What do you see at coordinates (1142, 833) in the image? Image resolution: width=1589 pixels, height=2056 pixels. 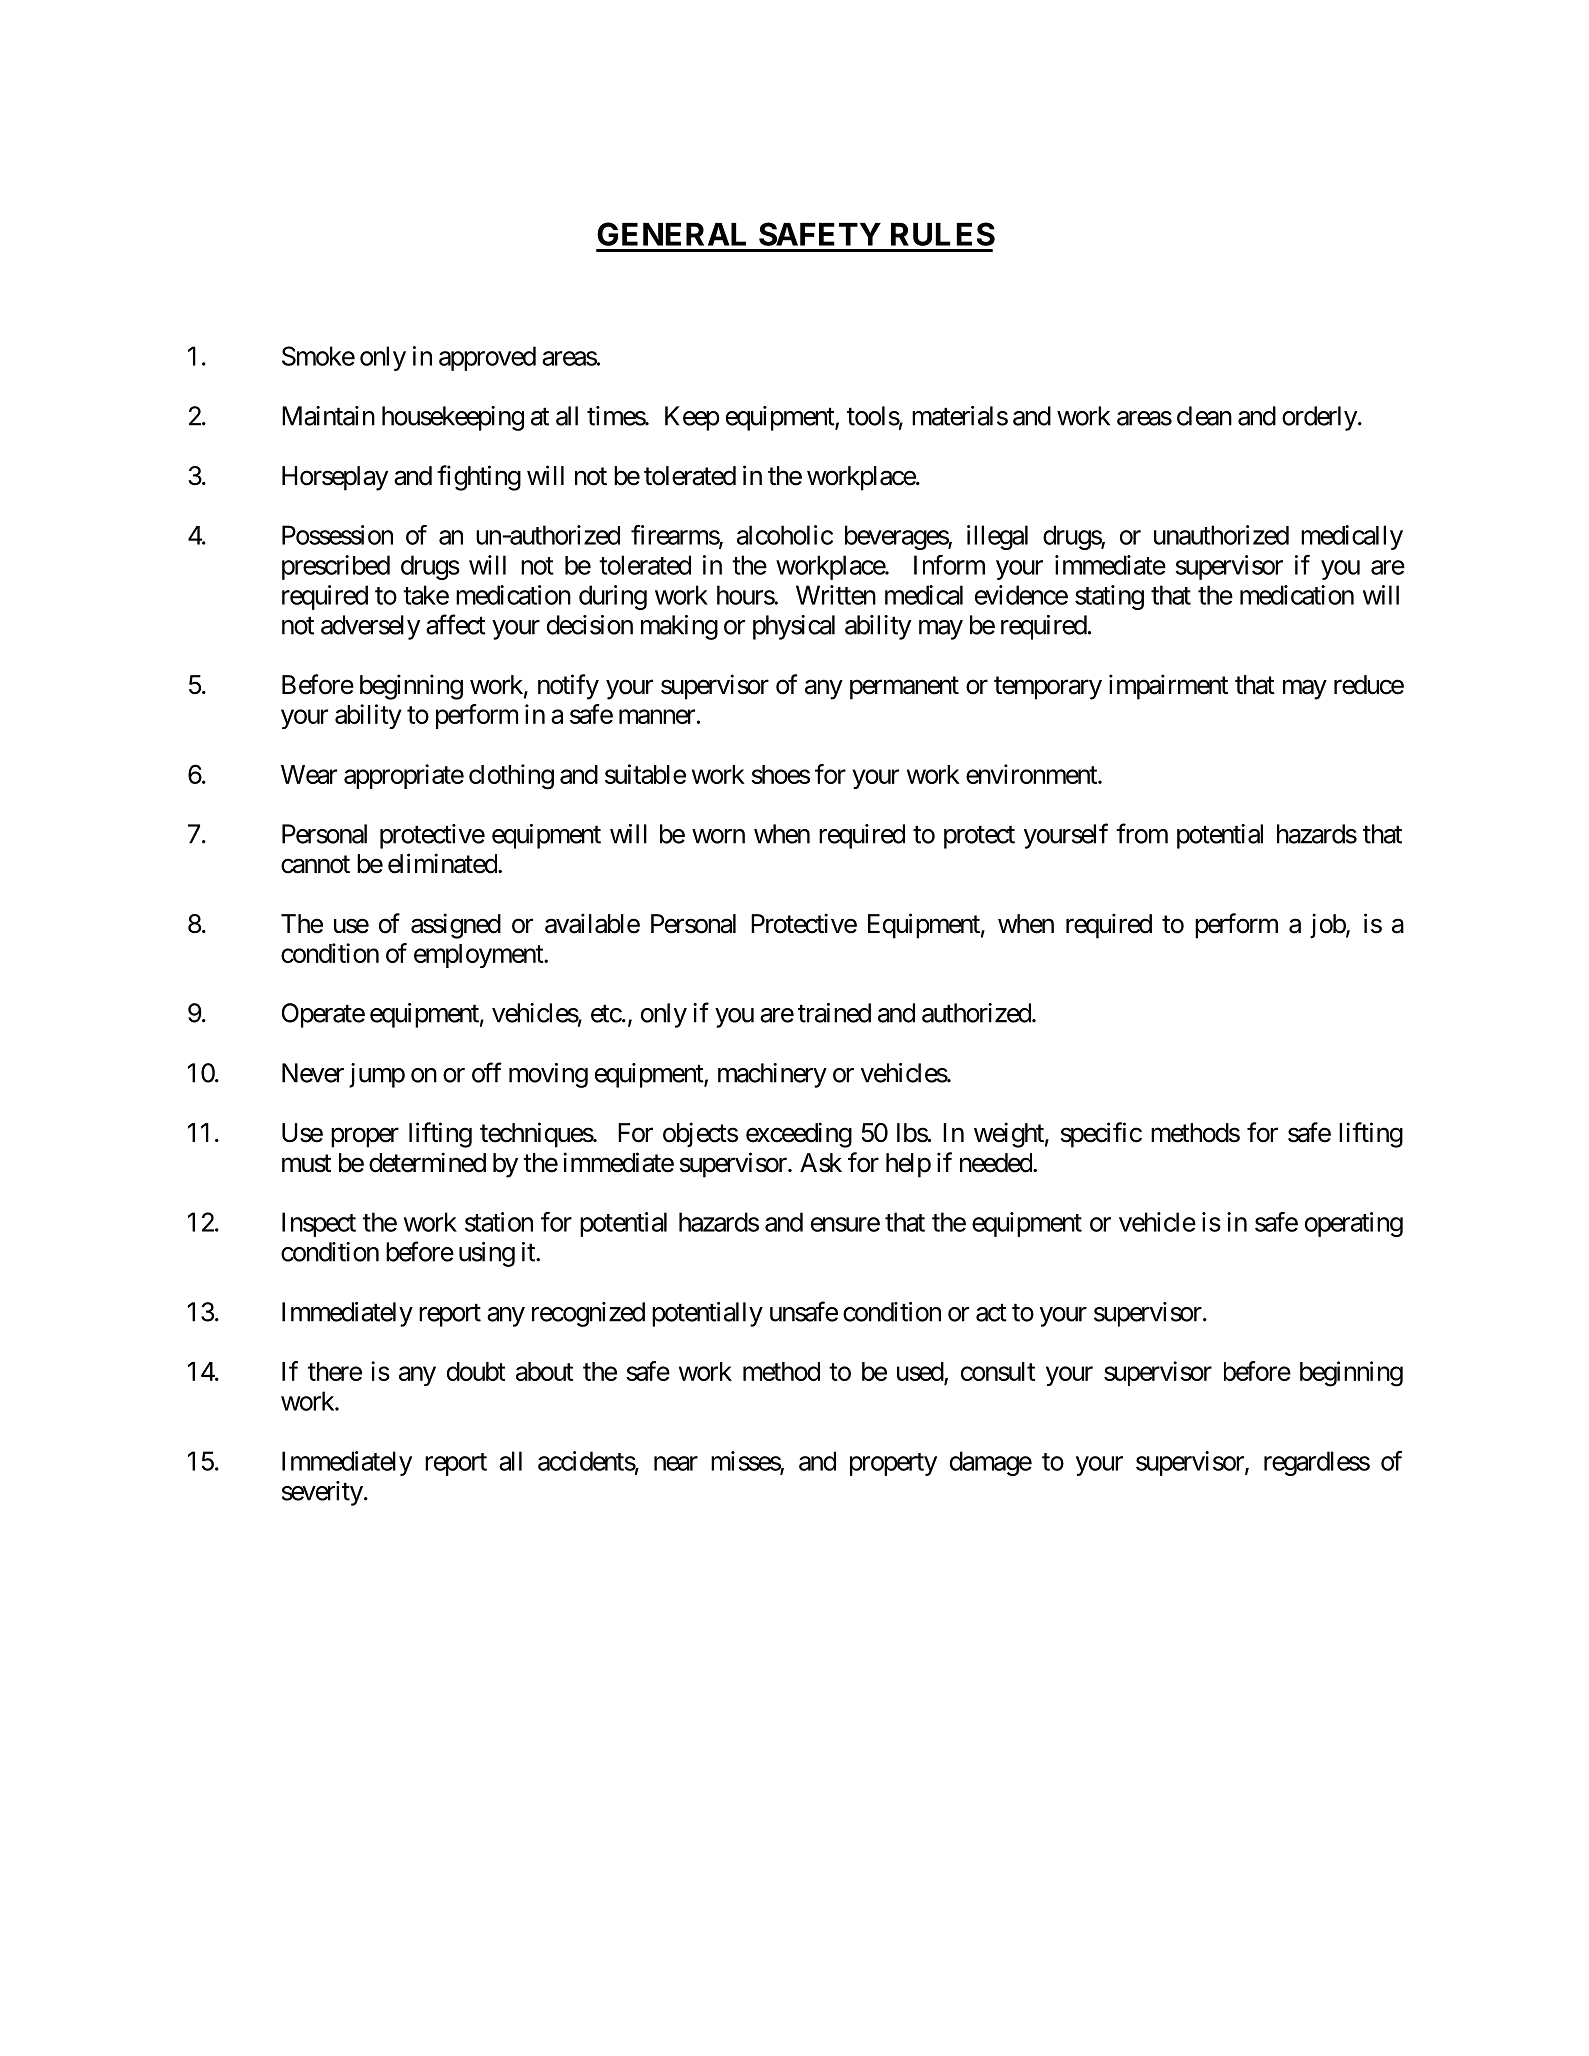 I see `from` at bounding box center [1142, 833].
